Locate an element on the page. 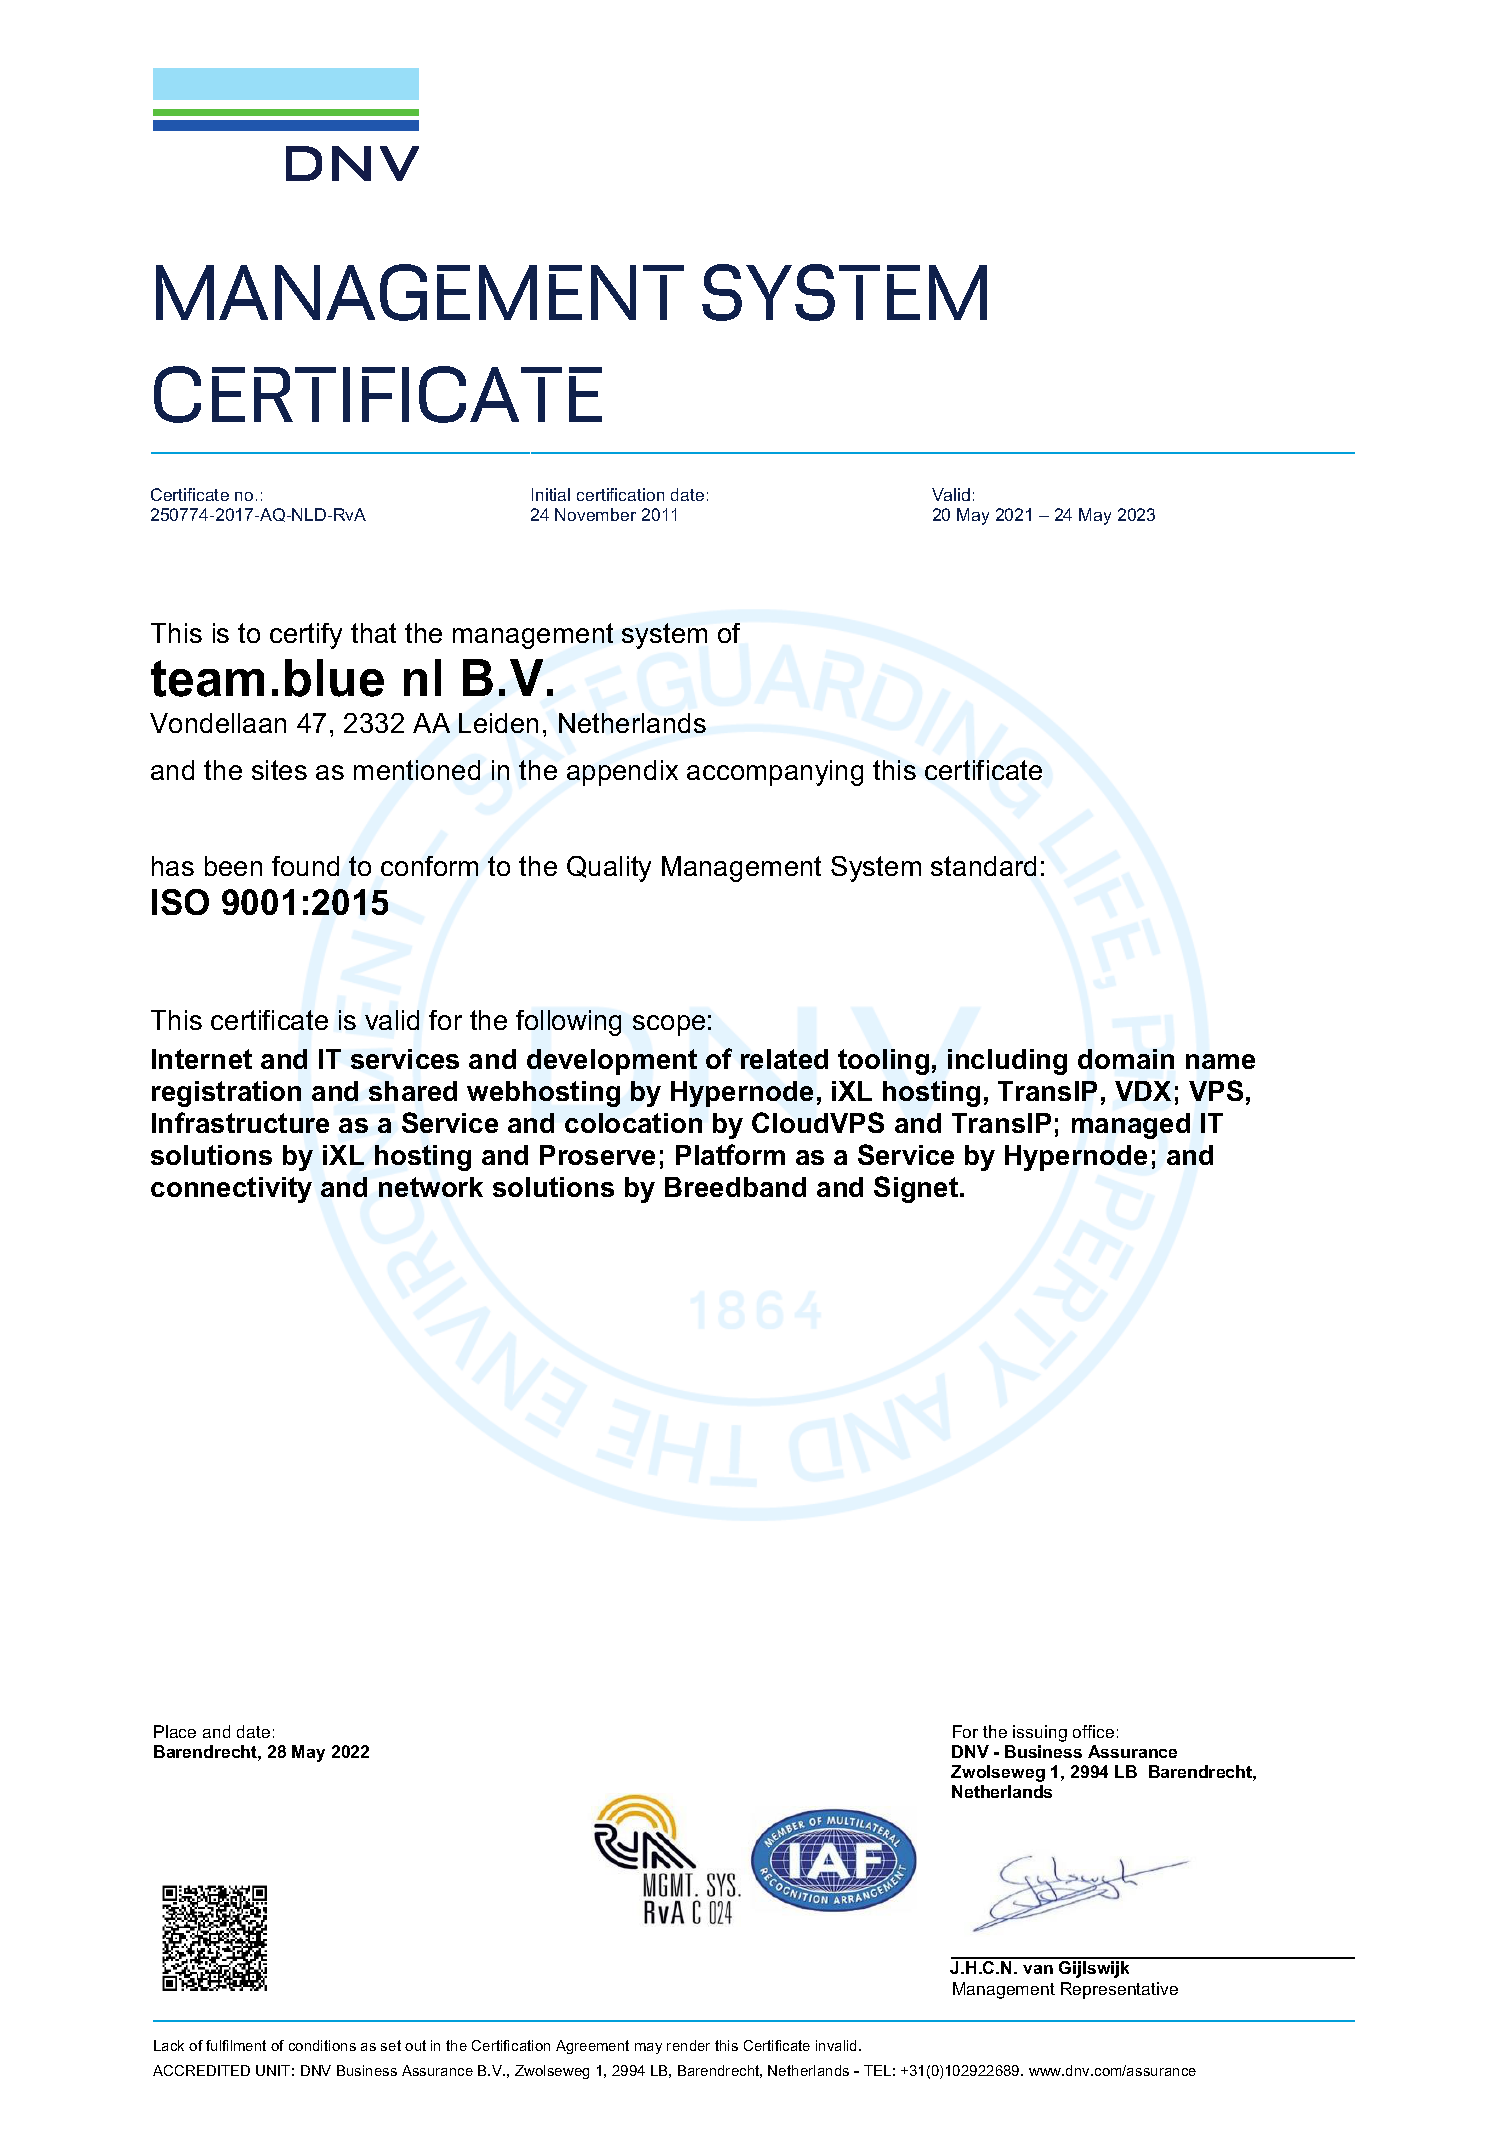 The width and height of the page is (1506, 2131). certify is located at coordinates (306, 636).
